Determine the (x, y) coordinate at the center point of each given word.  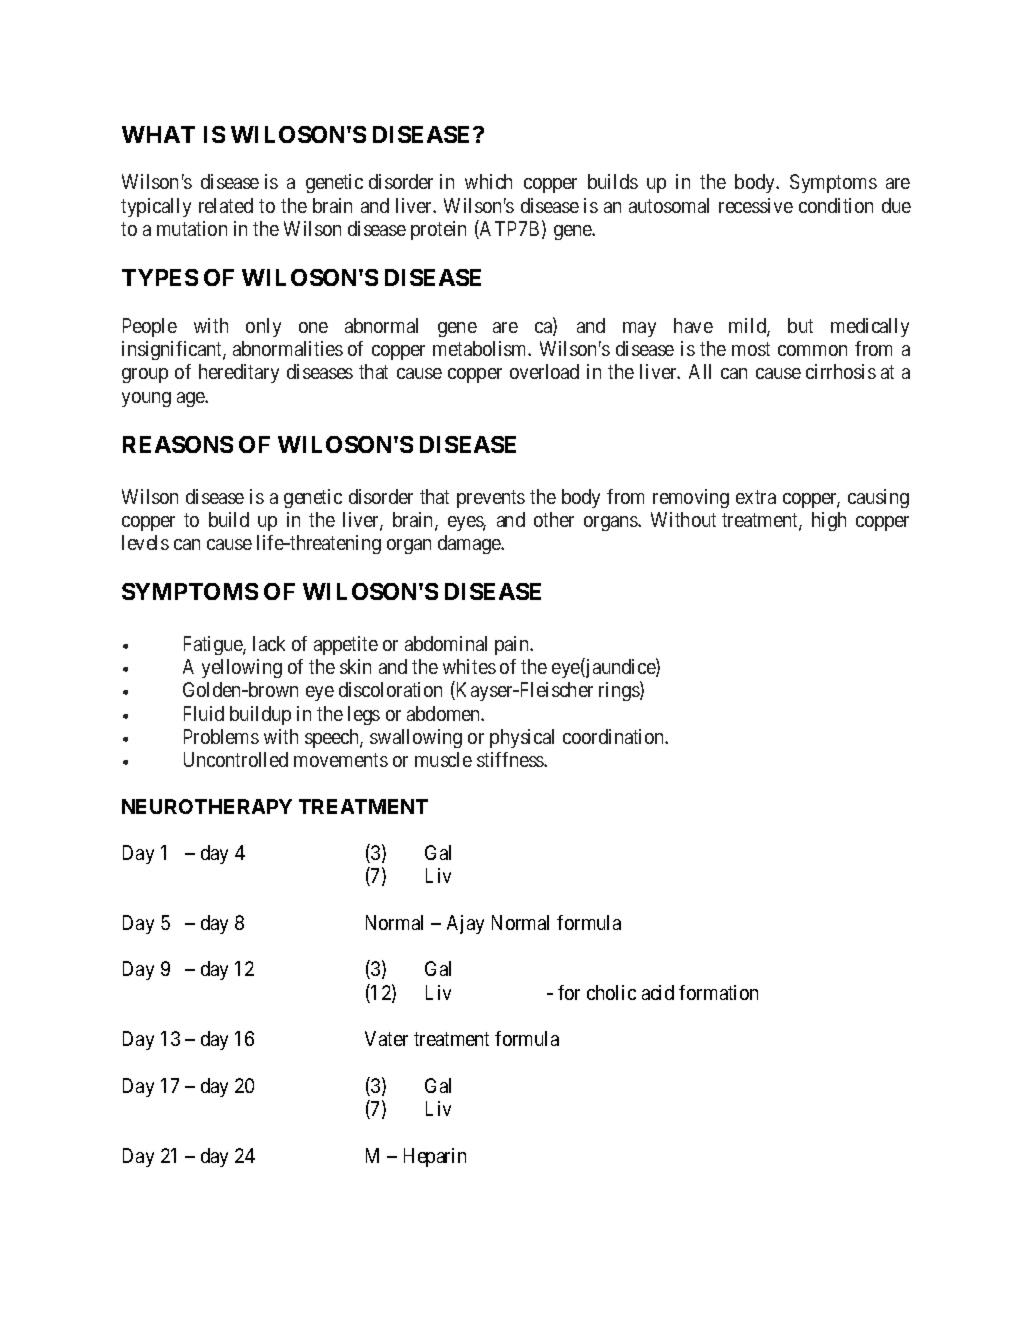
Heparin (435, 1157)
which (488, 181)
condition (836, 205)
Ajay (465, 924)
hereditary (239, 373)
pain (513, 645)
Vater (386, 1038)
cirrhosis (841, 371)
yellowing (242, 668)
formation (718, 992)
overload (544, 371)
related (226, 205)
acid (658, 992)
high (829, 521)
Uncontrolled (236, 759)
